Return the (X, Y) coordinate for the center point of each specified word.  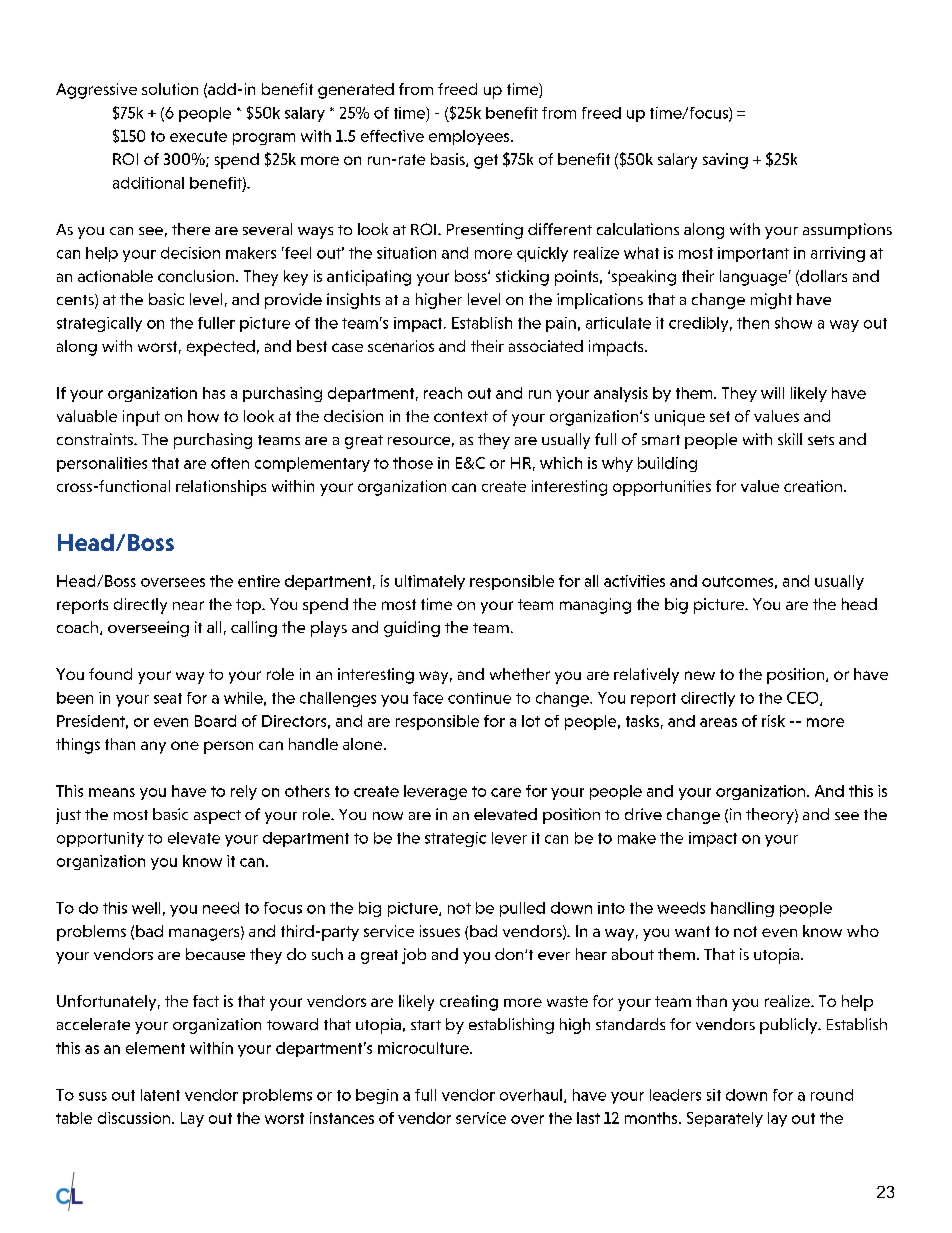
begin (377, 1096)
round (832, 1095)
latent (160, 1095)
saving (725, 161)
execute (198, 136)
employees (470, 137)
